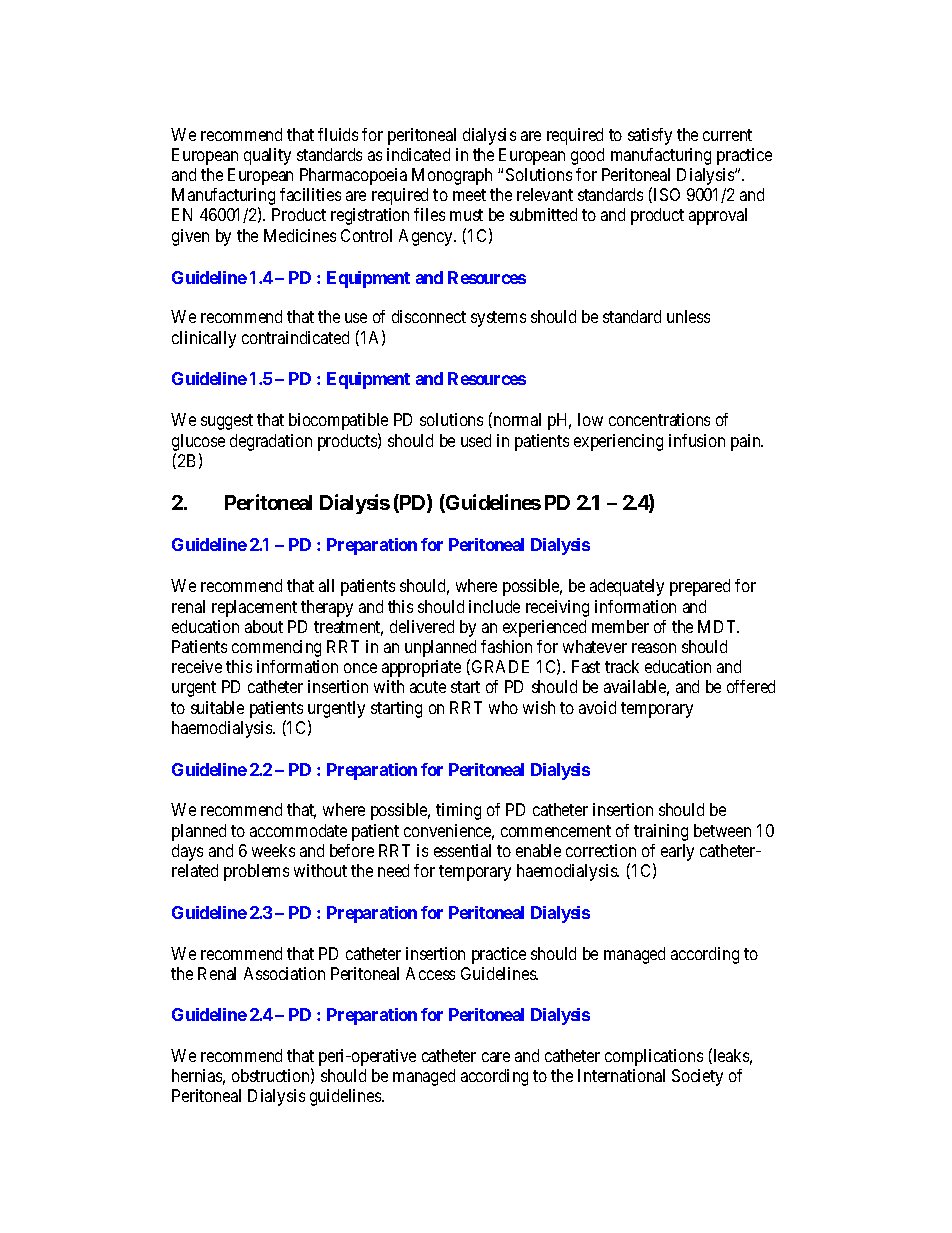  I want to click on Association, so click(284, 973).
